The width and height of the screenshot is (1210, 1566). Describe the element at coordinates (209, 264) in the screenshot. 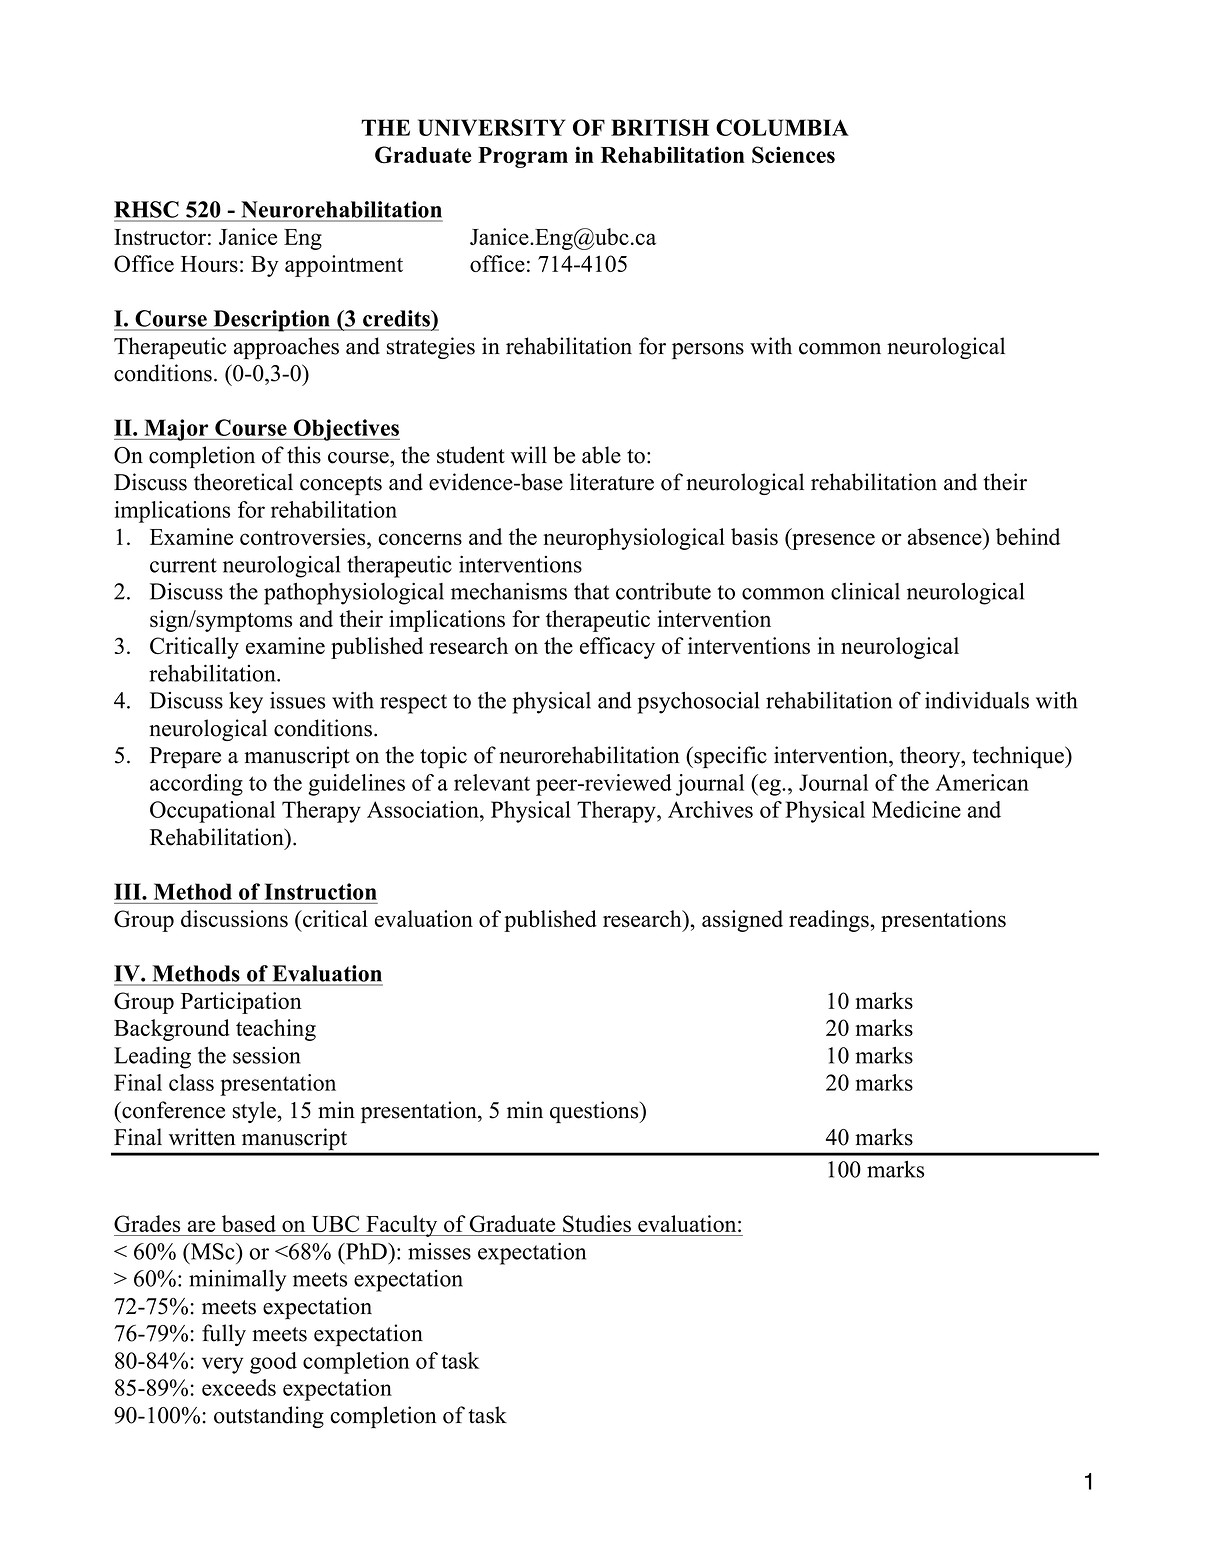

I see `Hours` at that location.
